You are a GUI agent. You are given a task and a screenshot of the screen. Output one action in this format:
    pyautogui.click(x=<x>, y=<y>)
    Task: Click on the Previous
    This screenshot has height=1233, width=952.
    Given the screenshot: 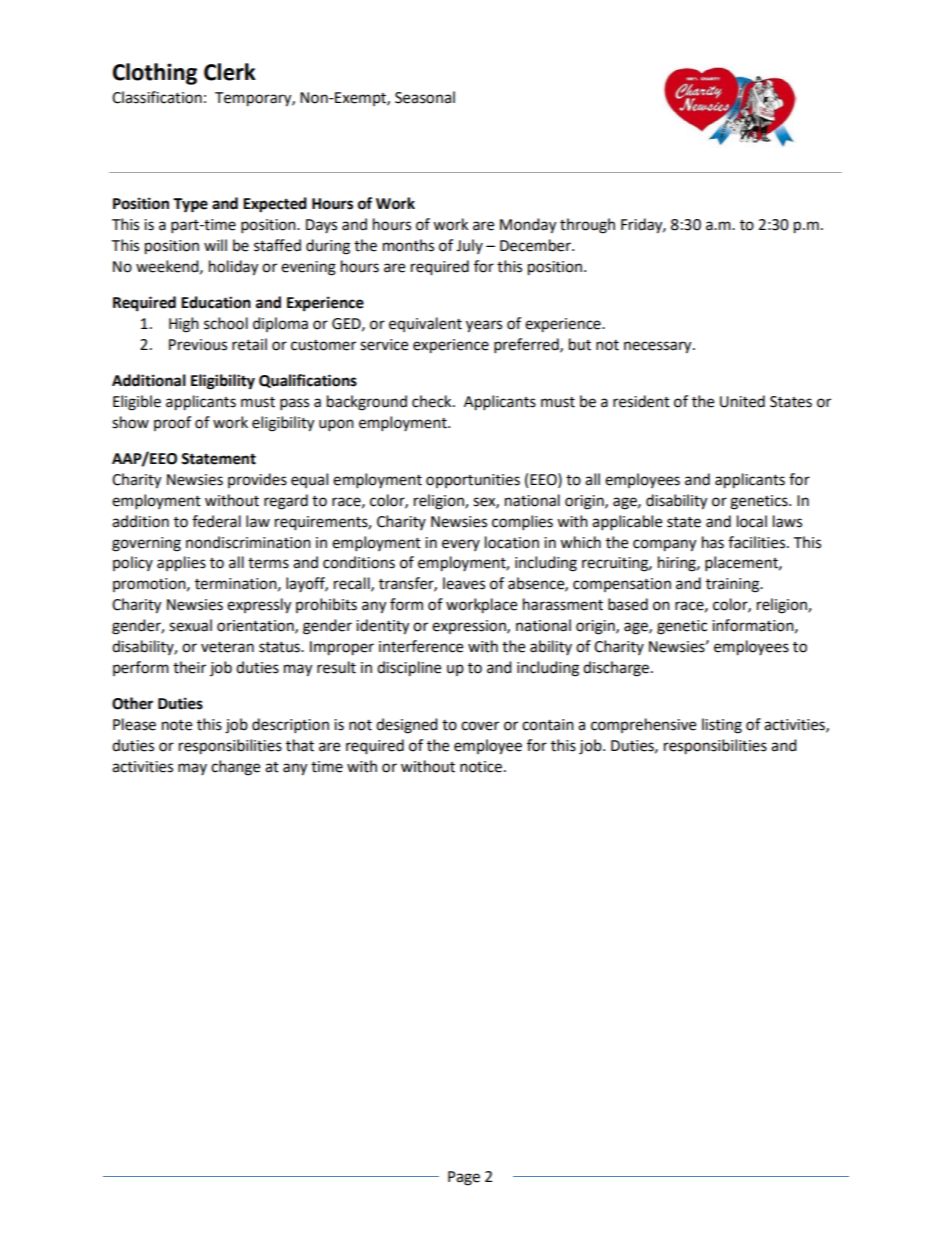 What is the action you would take?
    pyautogui.click(x=198, y=345)
